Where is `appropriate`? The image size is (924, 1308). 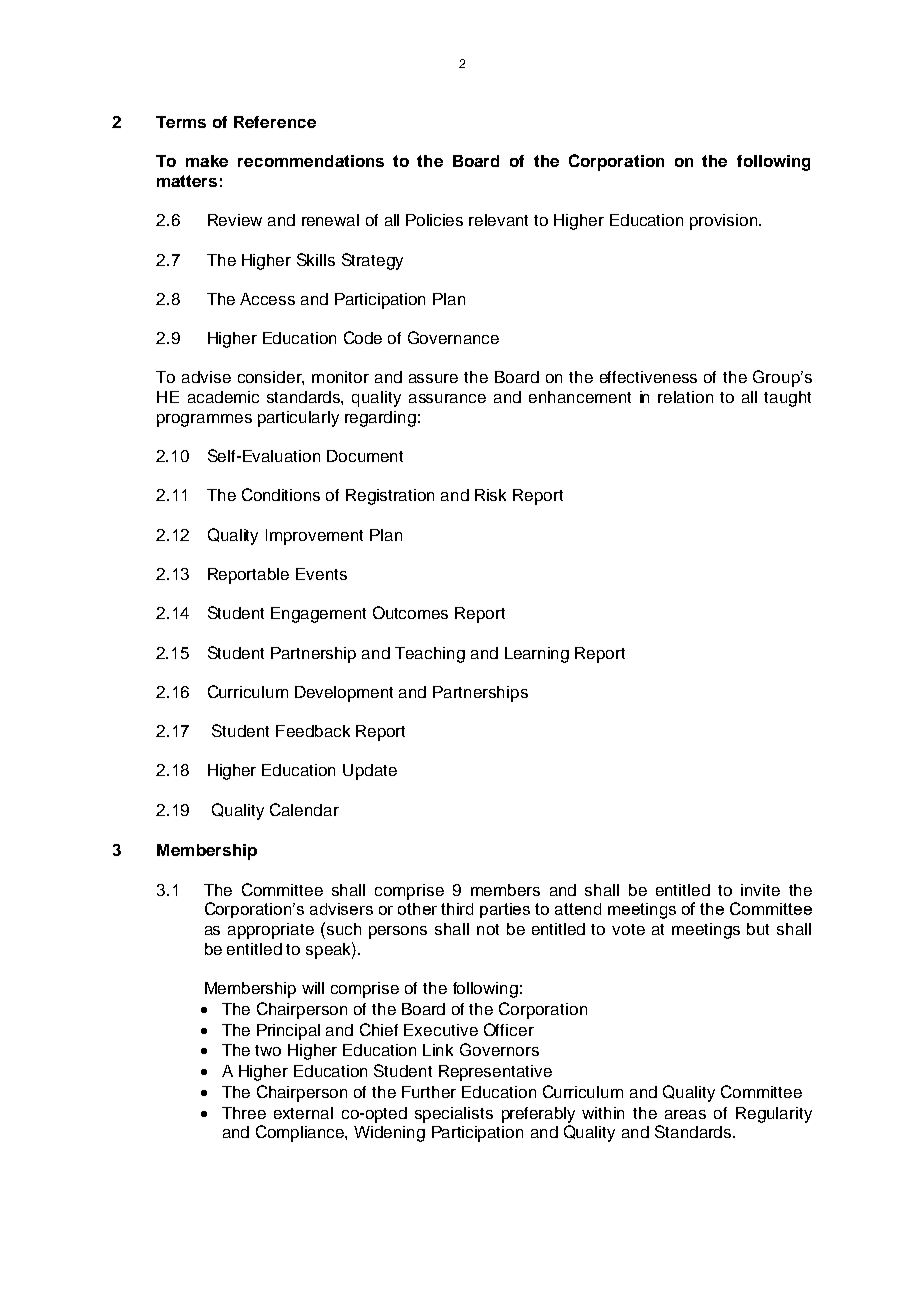
appropriate is located at coordinates (271, 931).
